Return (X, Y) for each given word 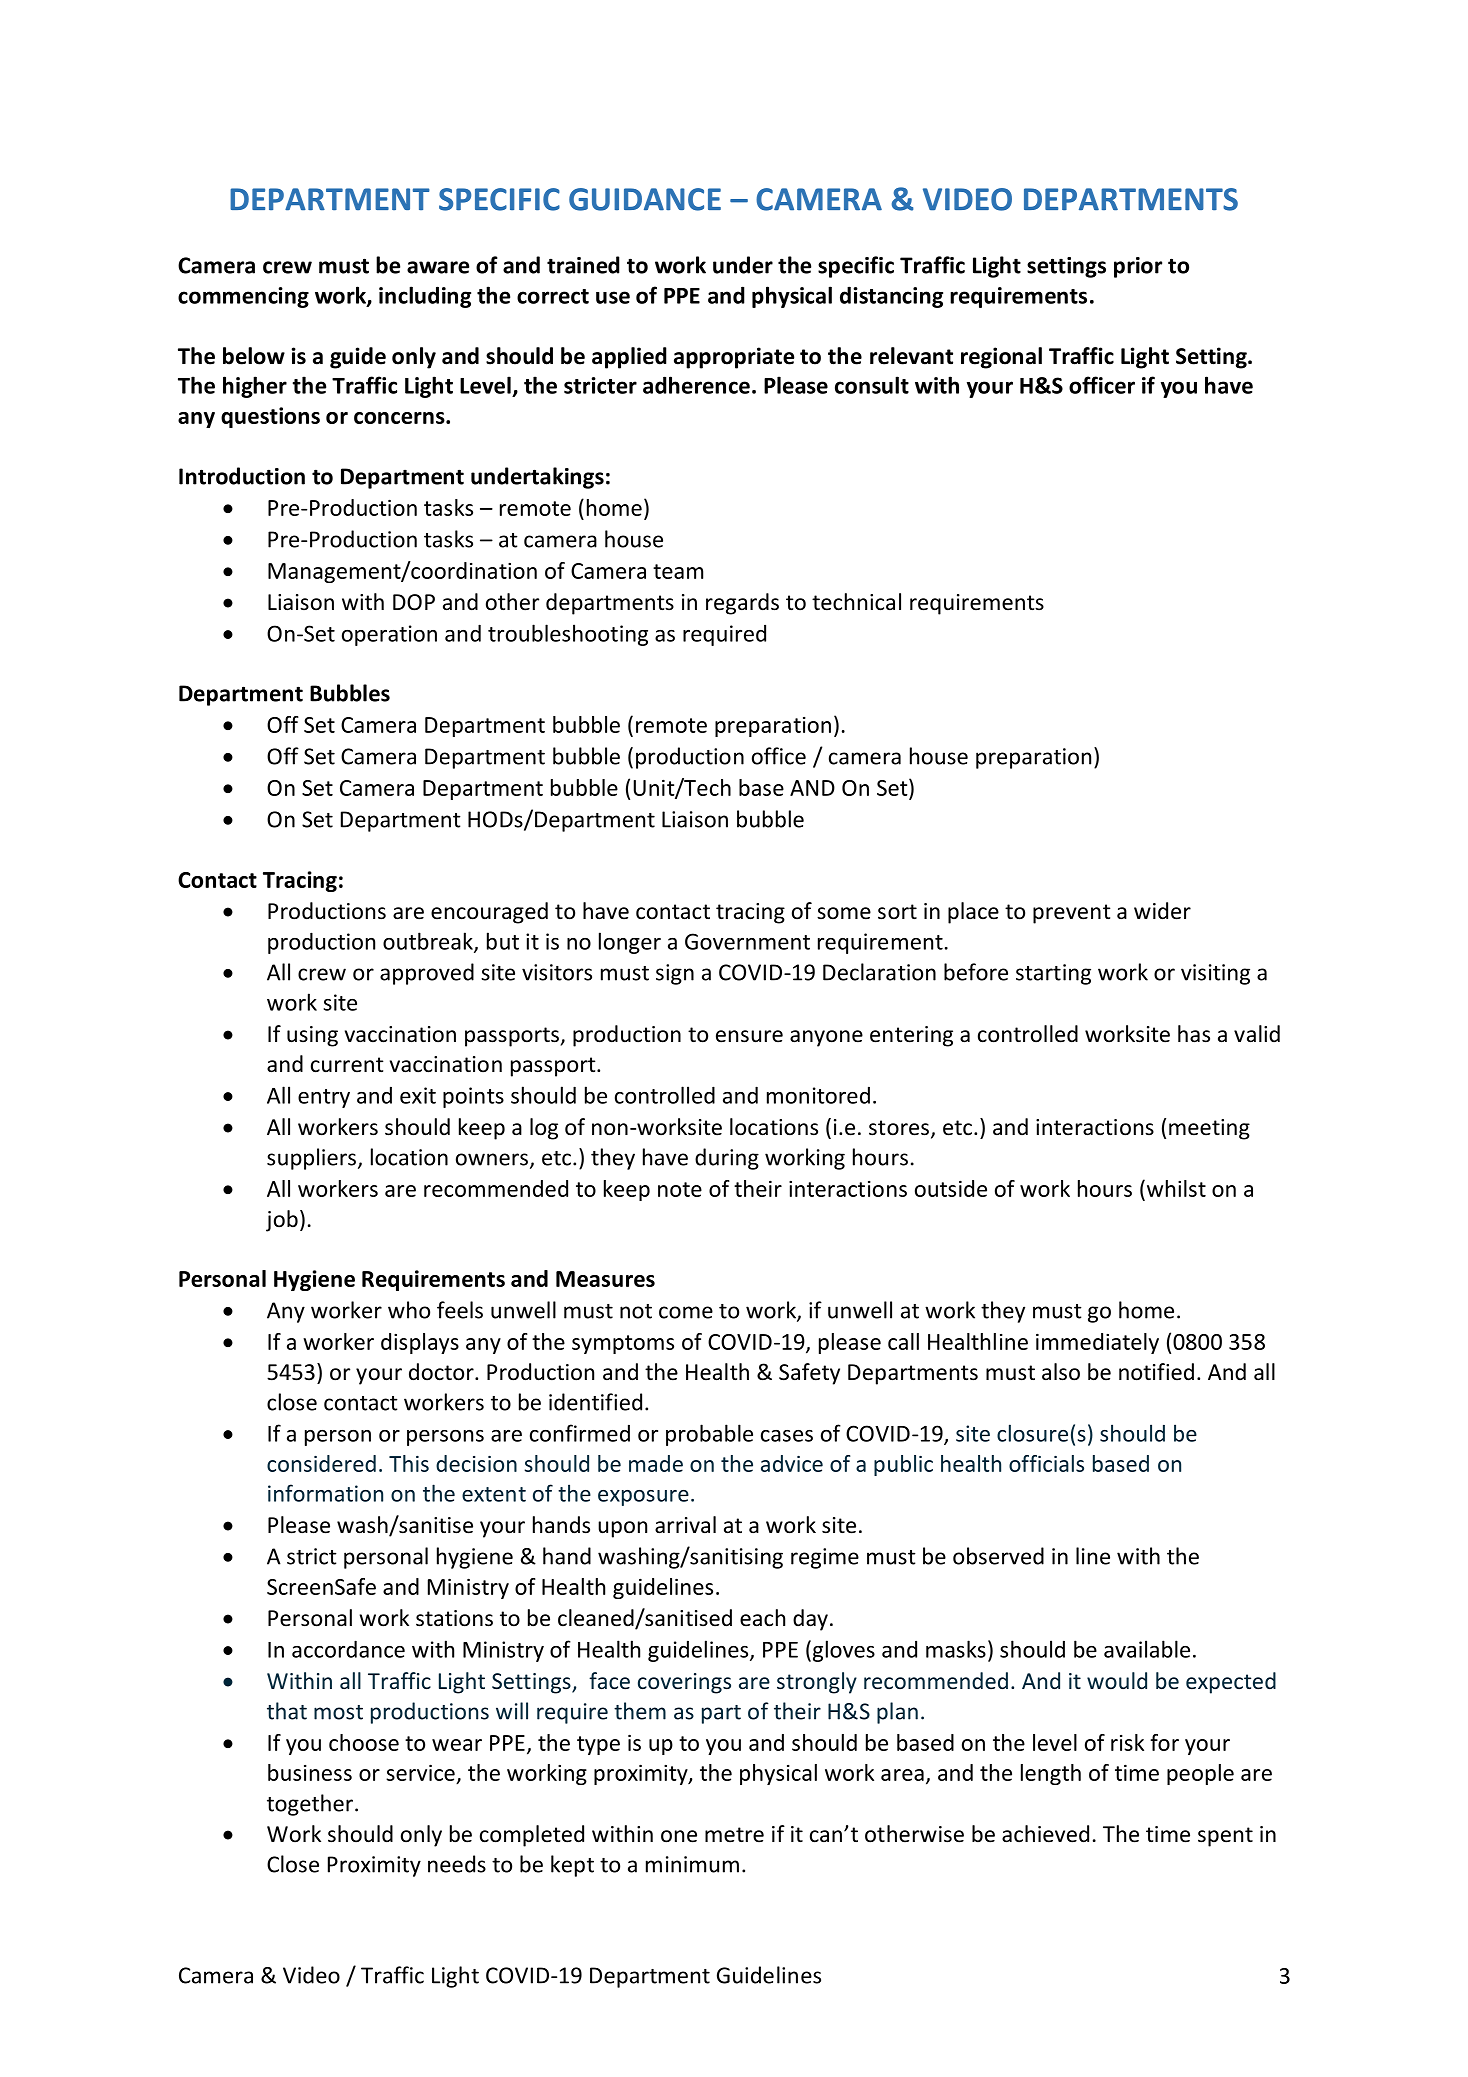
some (844, 913)
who (409, 1310)
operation (389, 635)
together (311, 1805)
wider (1162, 911)
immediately (1097, 1343)
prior (1138, 267)
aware (438, 267)
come (686, 1312)
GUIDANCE (645, 199)
